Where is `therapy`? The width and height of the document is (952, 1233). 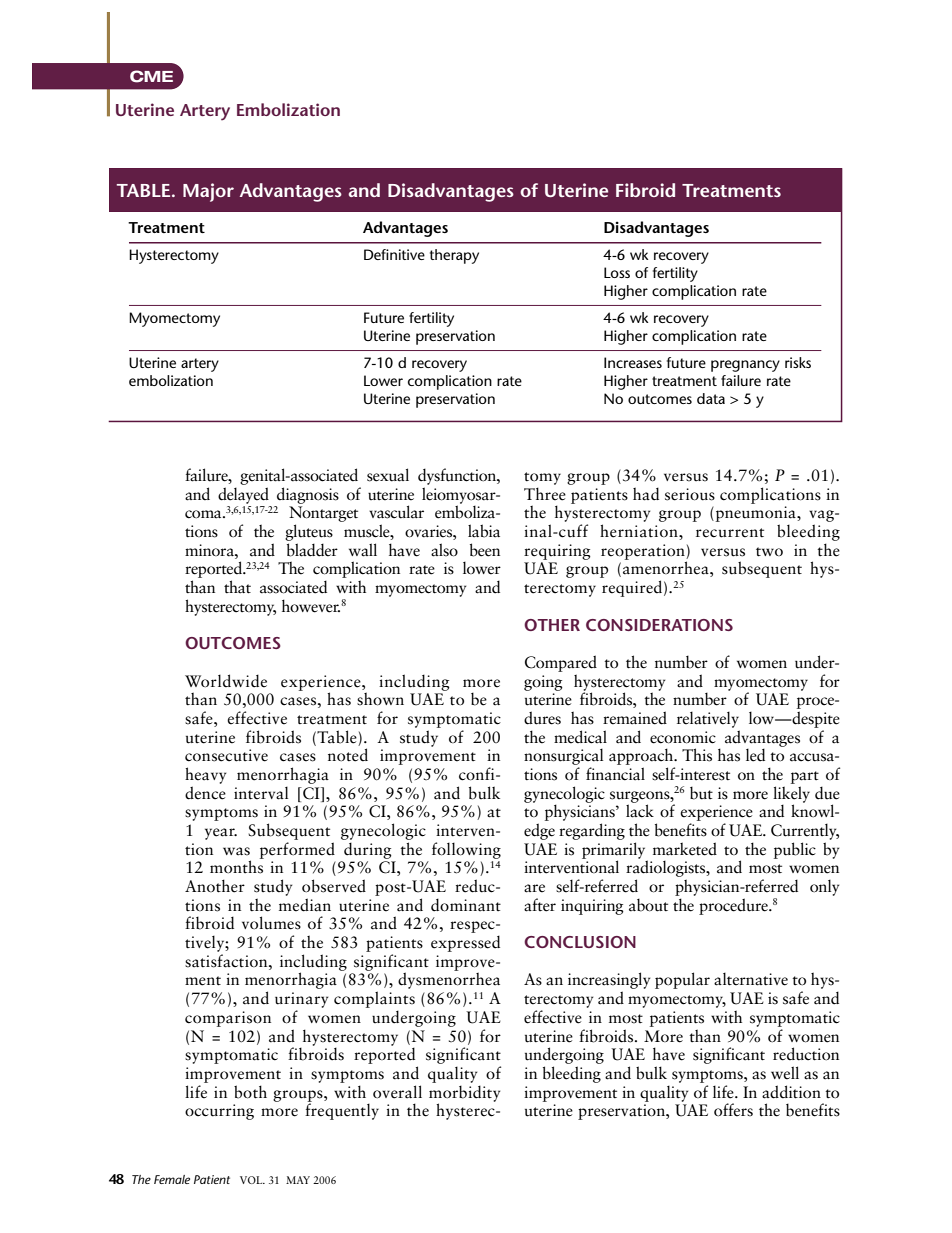
therapy is located at coordinates (454, 256).
